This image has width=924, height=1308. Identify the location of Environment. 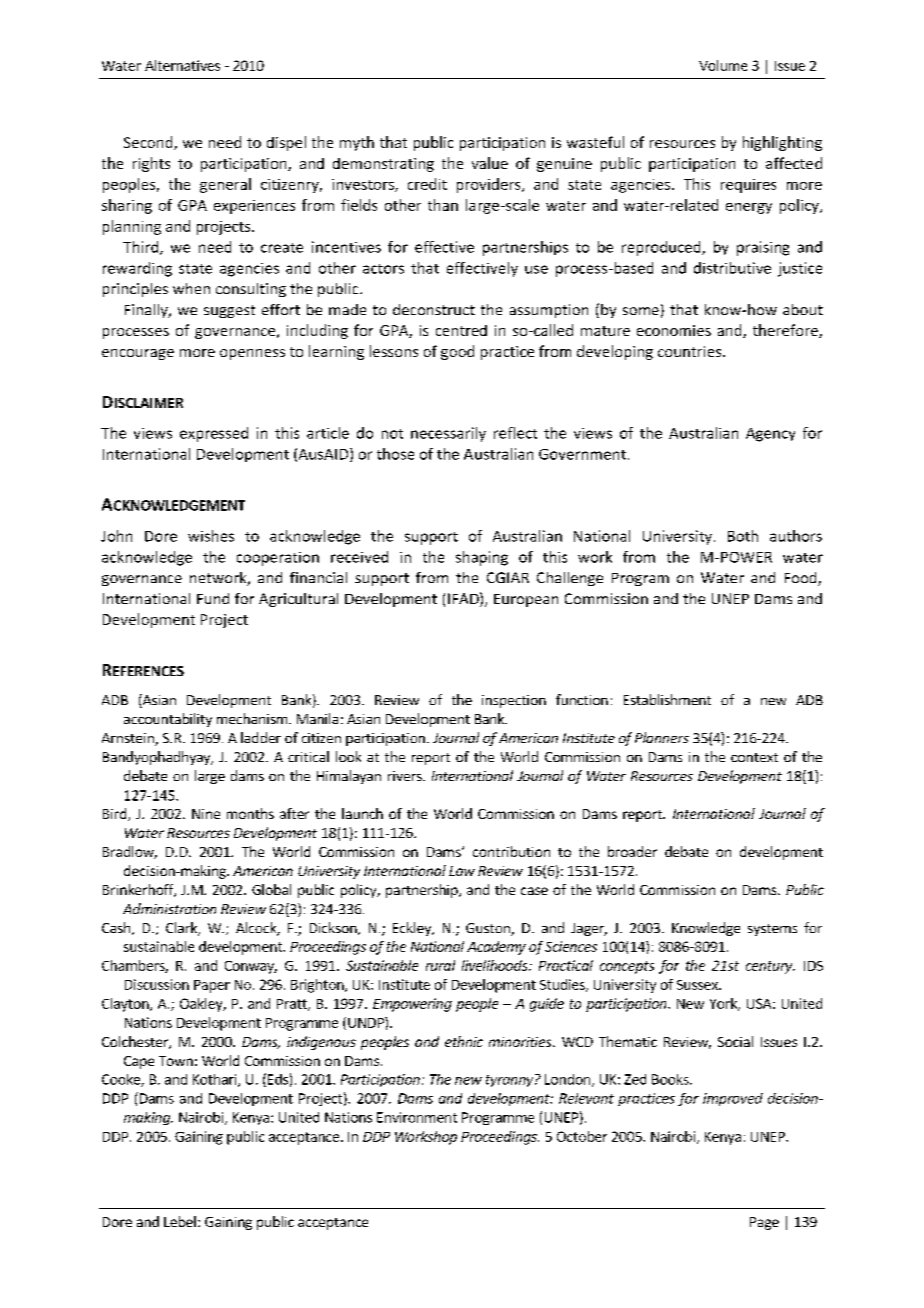
(417, 1117).
